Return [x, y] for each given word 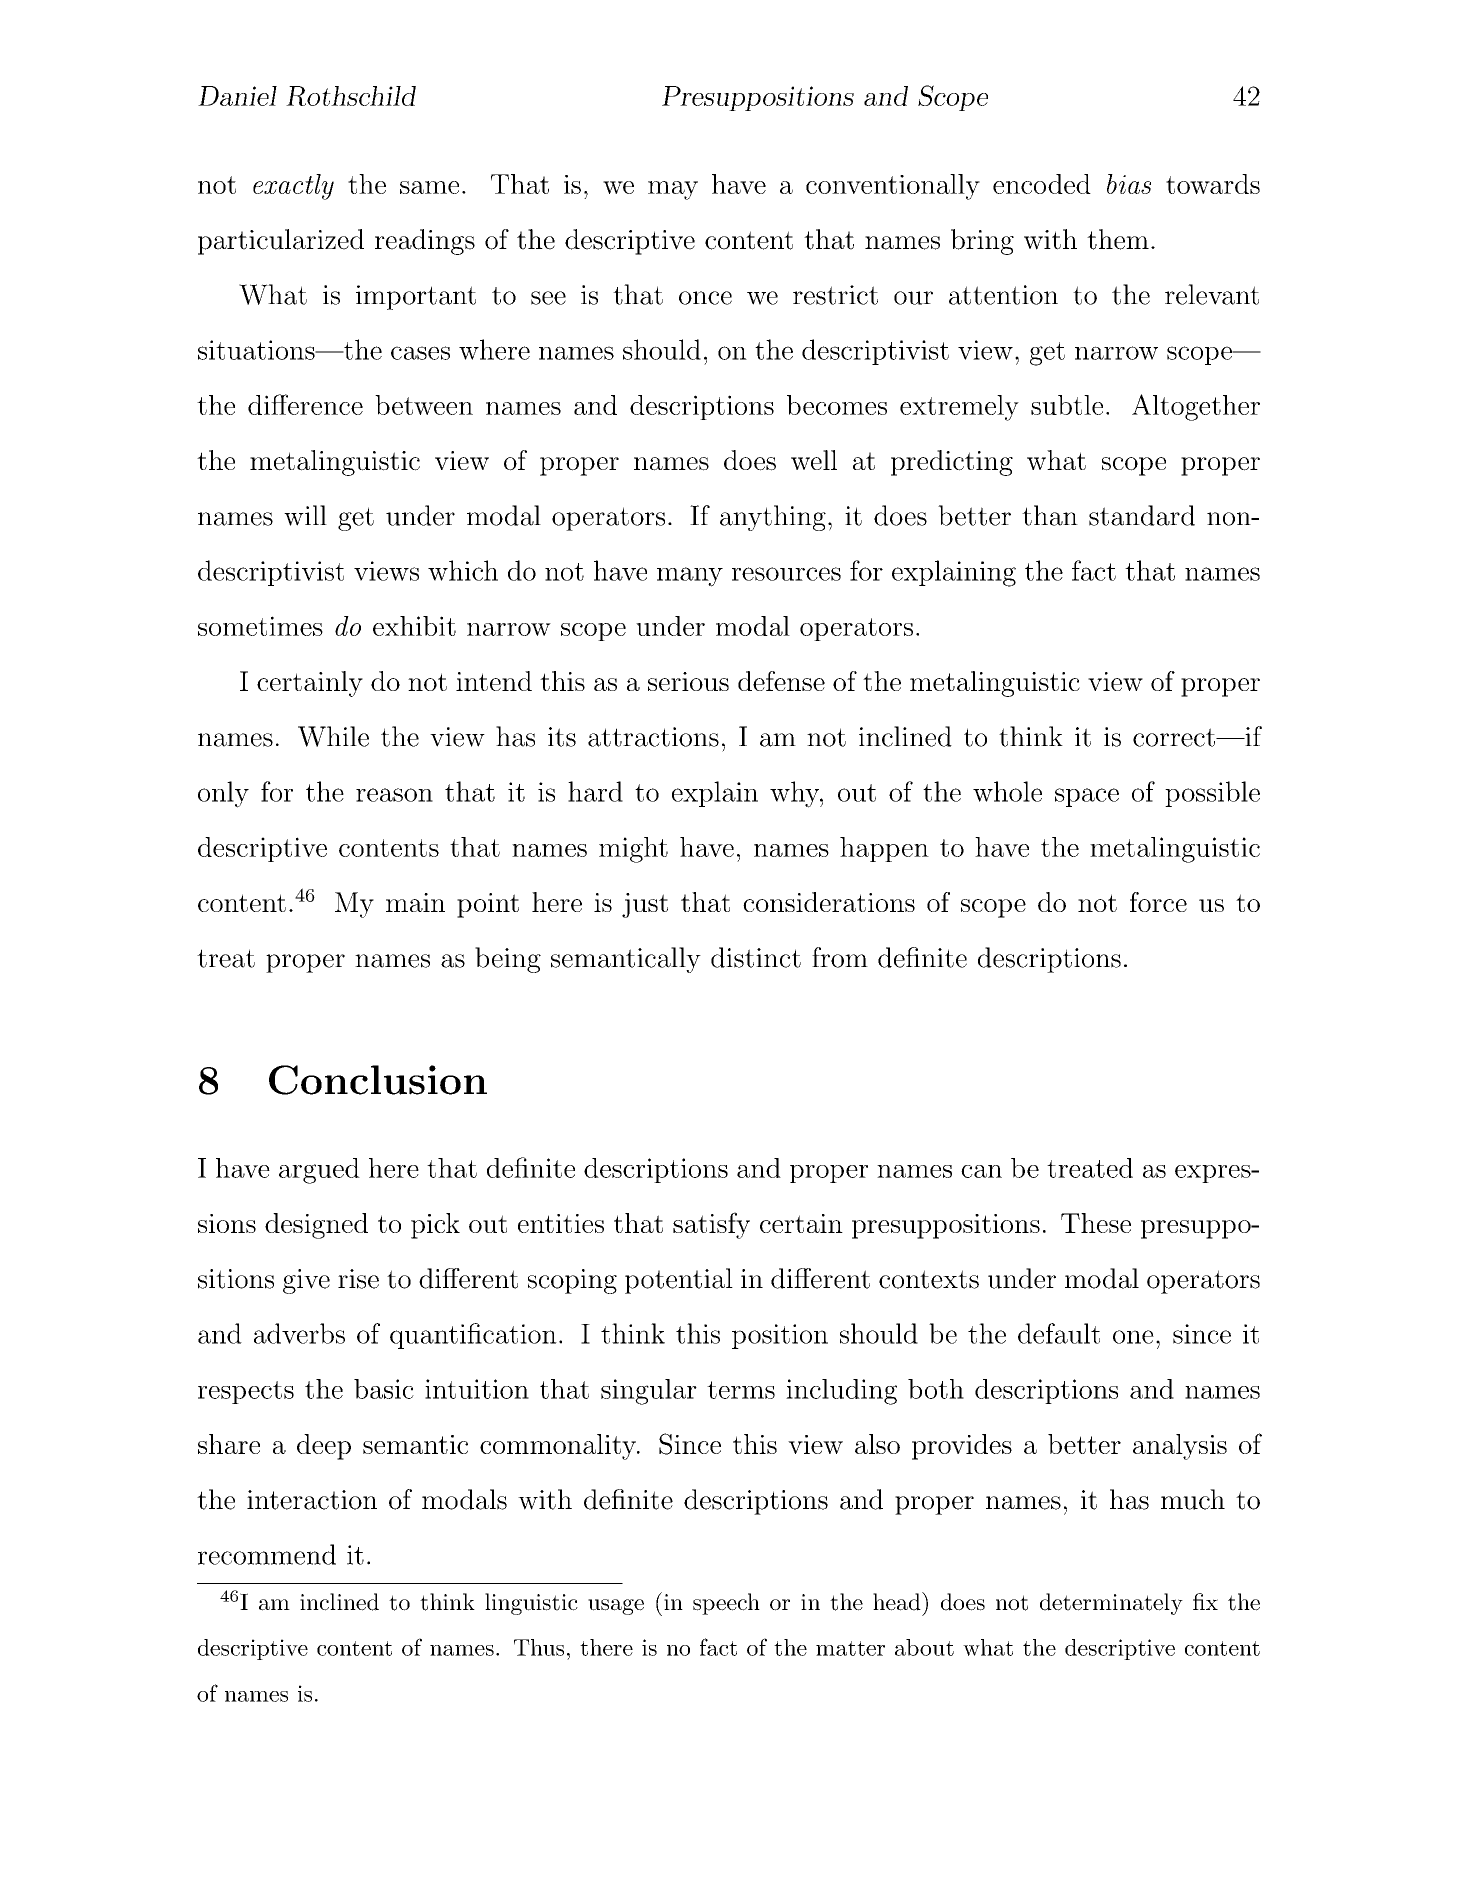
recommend [267, 1554]
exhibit [414, 626]
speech [726, 1604]
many [690, 577]
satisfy [711, 1225]
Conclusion [378, 1080]
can [981, 1171]
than [1050, 515]
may [673, 190]
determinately [1111, 1604]
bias [1129, 184]
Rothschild [351, 96]
